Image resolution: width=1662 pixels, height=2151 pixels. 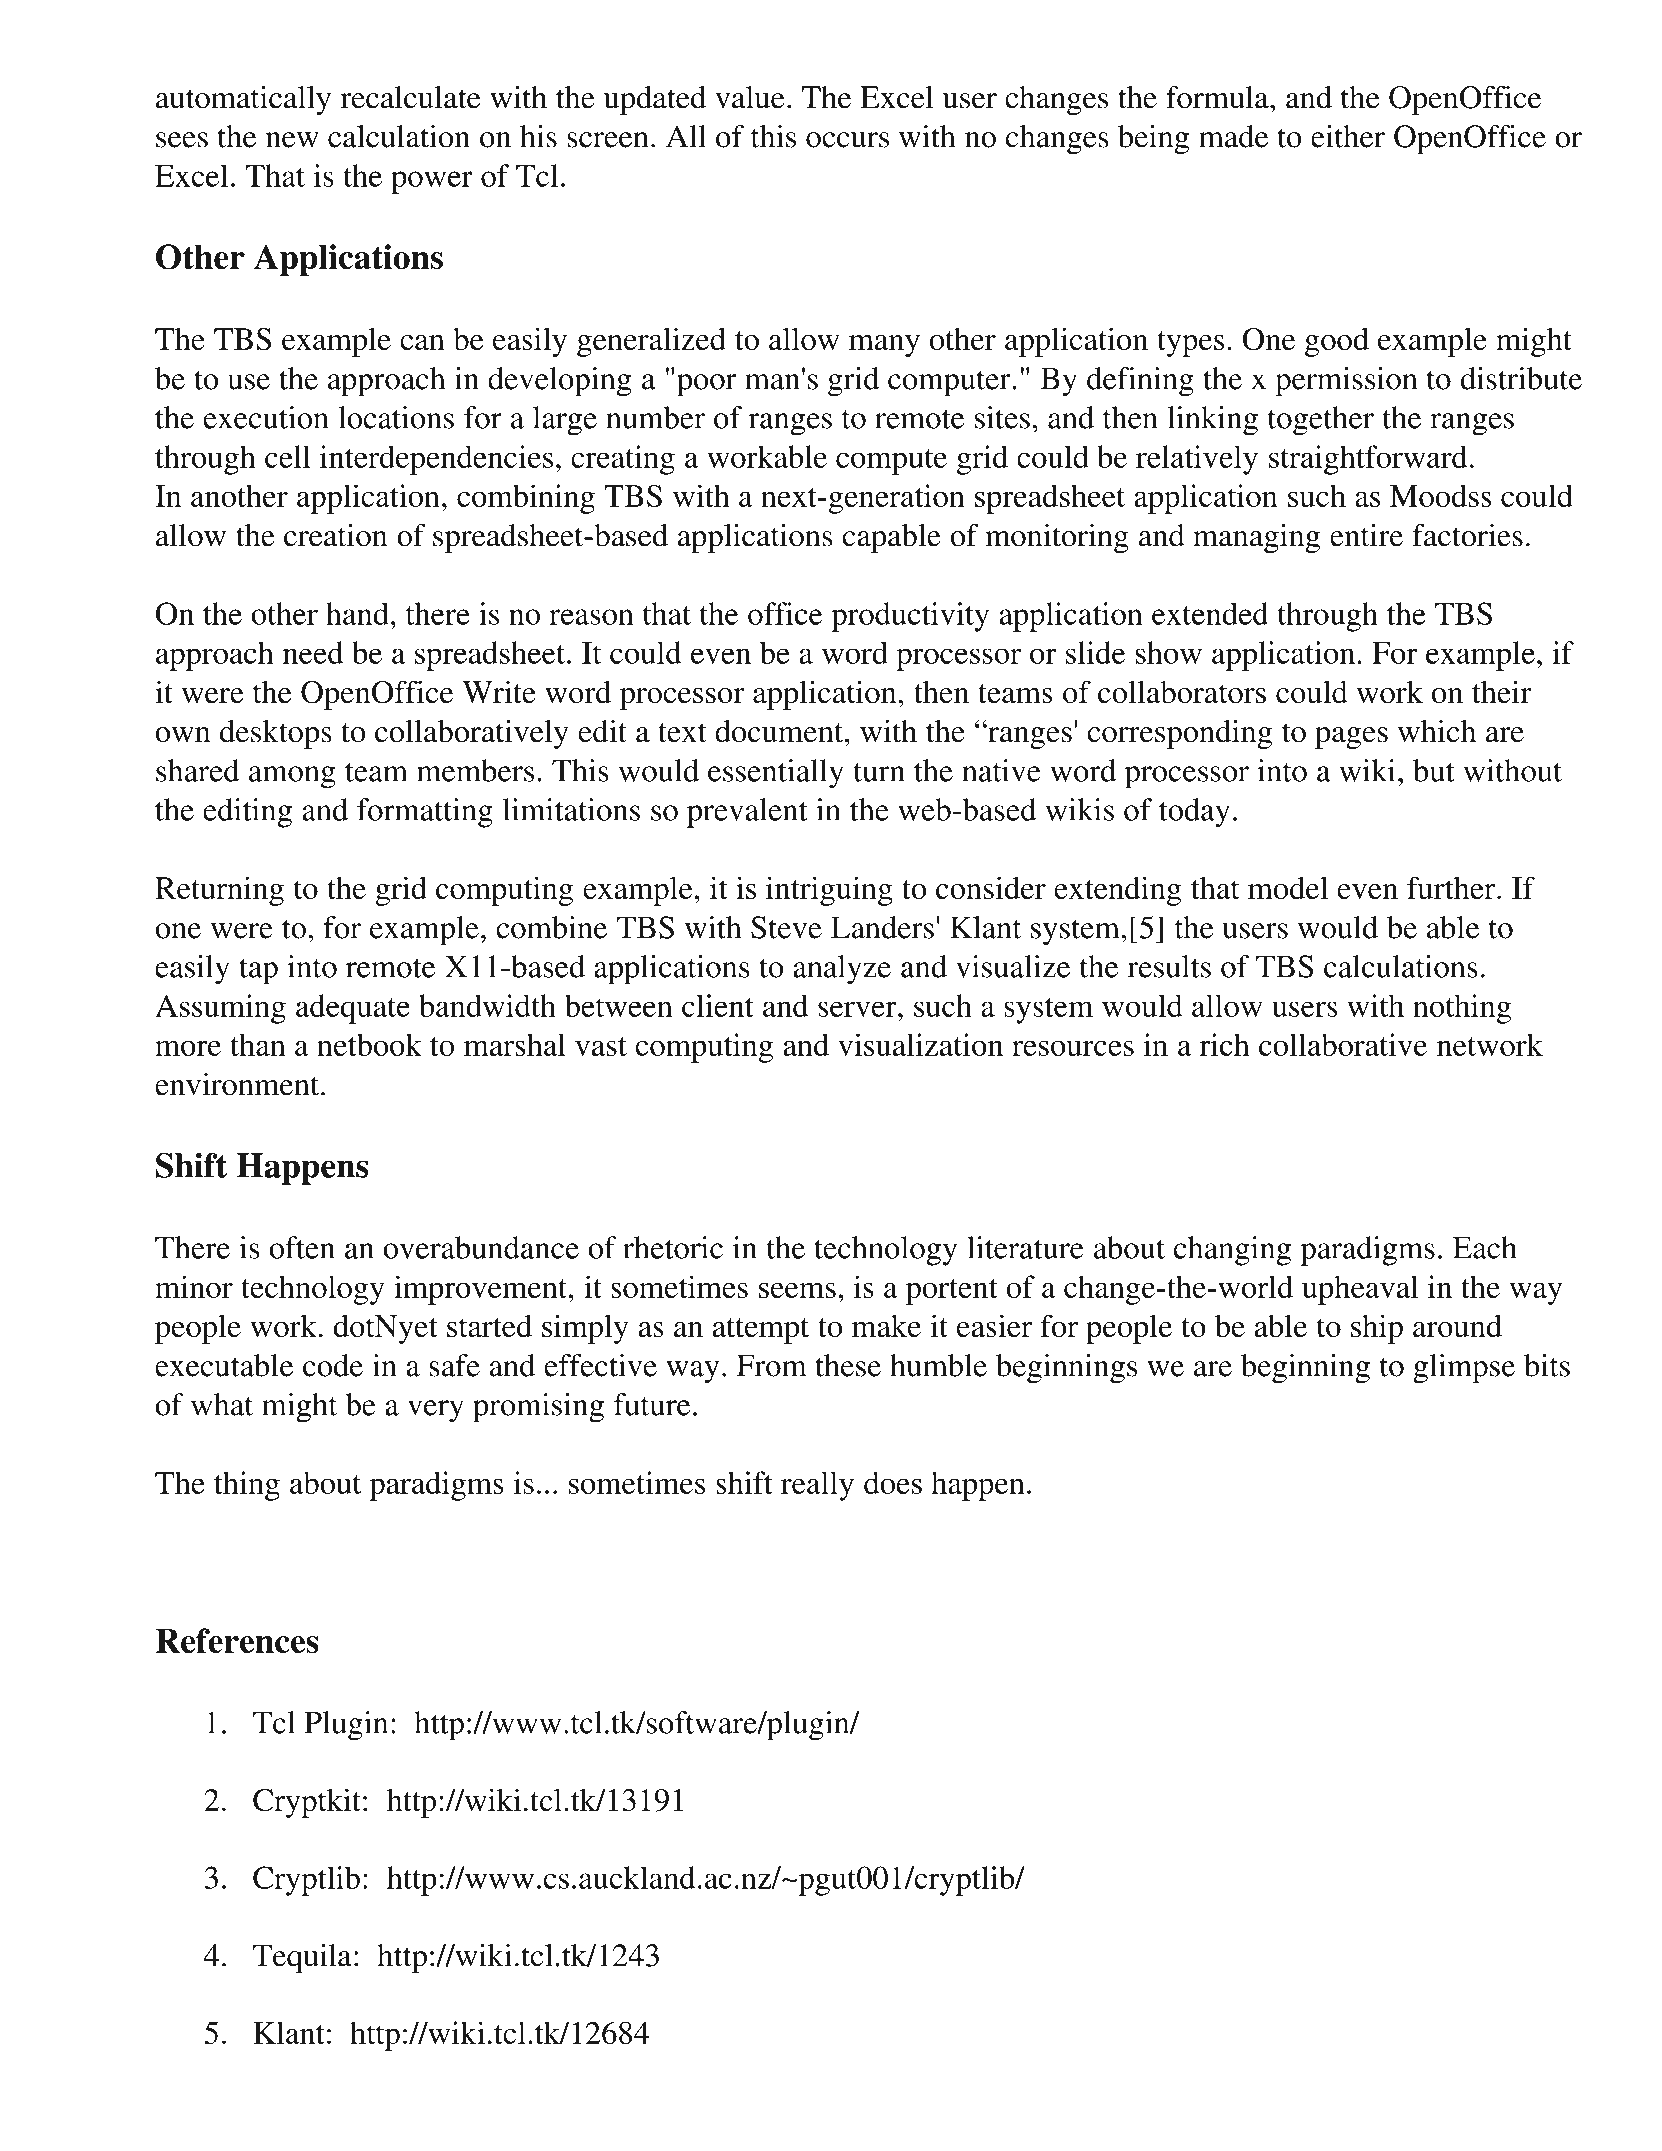 I want to click on occurs, so click(x=847, y=140).
